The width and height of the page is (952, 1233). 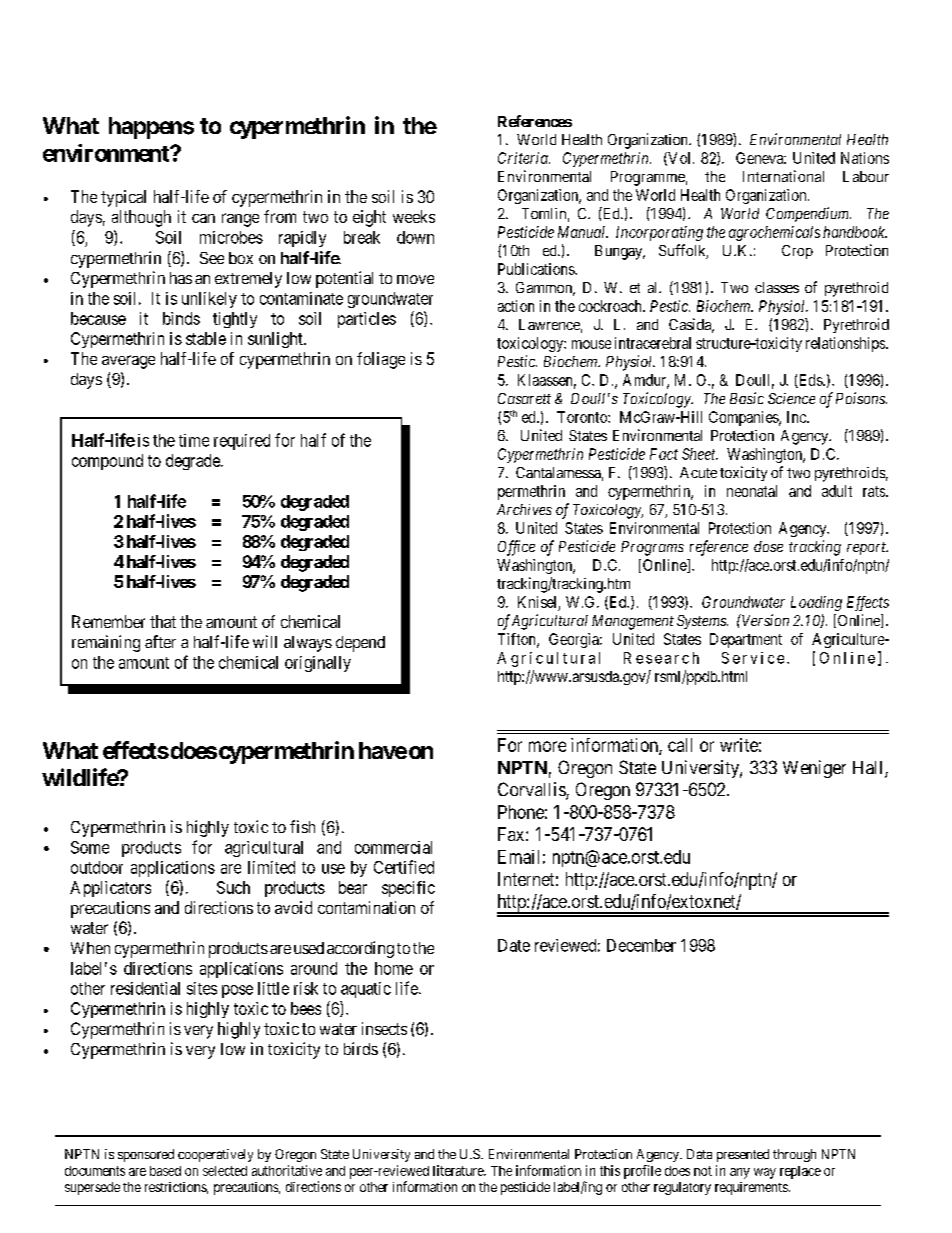 What do you see at coordinates (165, 1171) in the page?
I see `based` at bounding box center [165, 1171].
